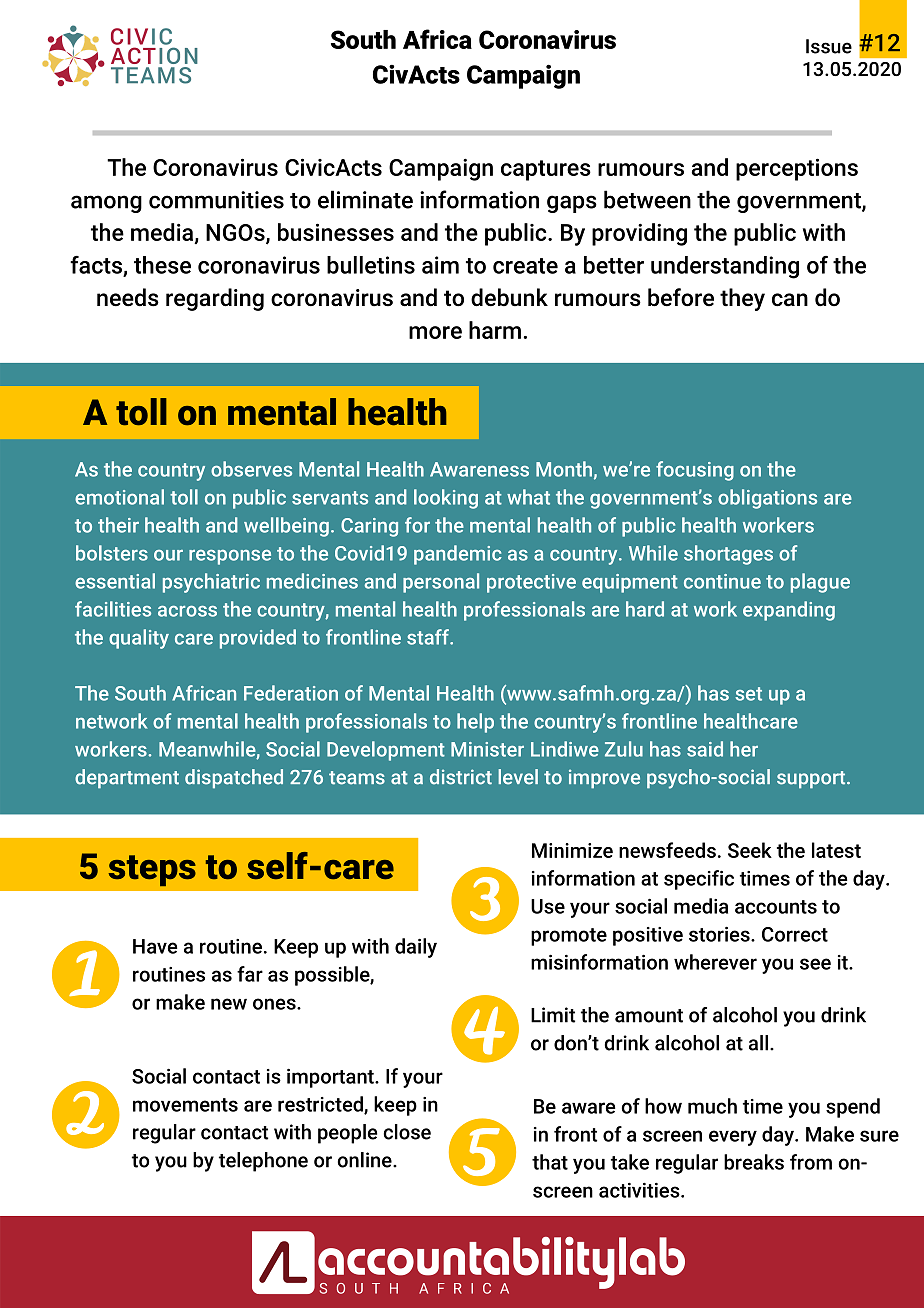 This screenshot has width=924, height=1308. What do you see at coordinates (829, 46) in the screenshot?
I see `Issue` at bounding box center [829, 46].
